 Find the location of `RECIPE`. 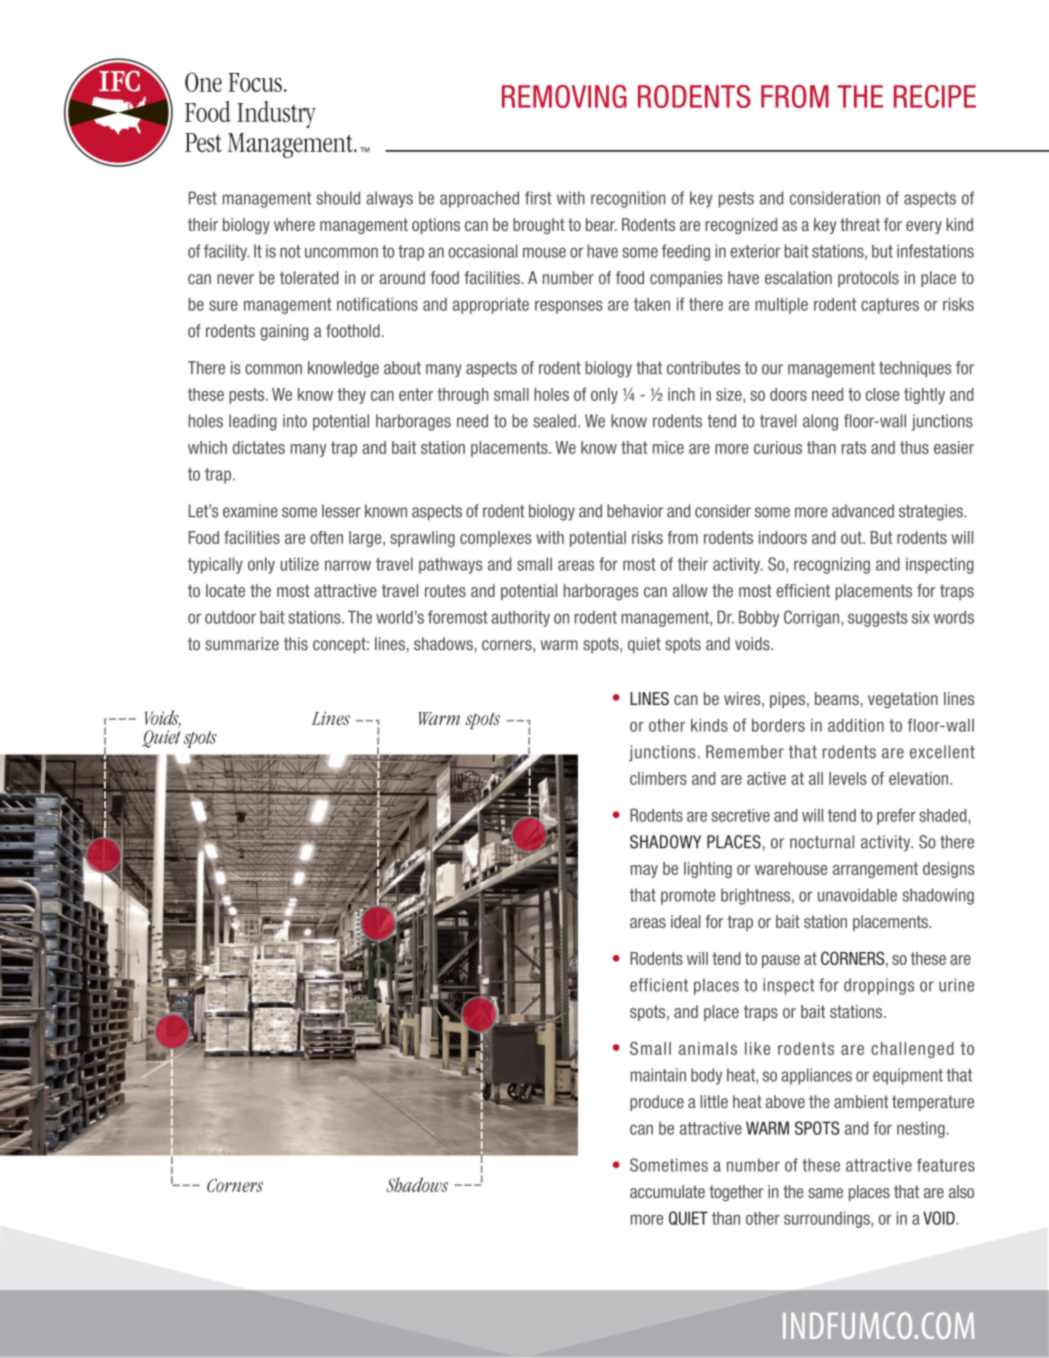

RECIPE is located at coordinates (935, 96).
